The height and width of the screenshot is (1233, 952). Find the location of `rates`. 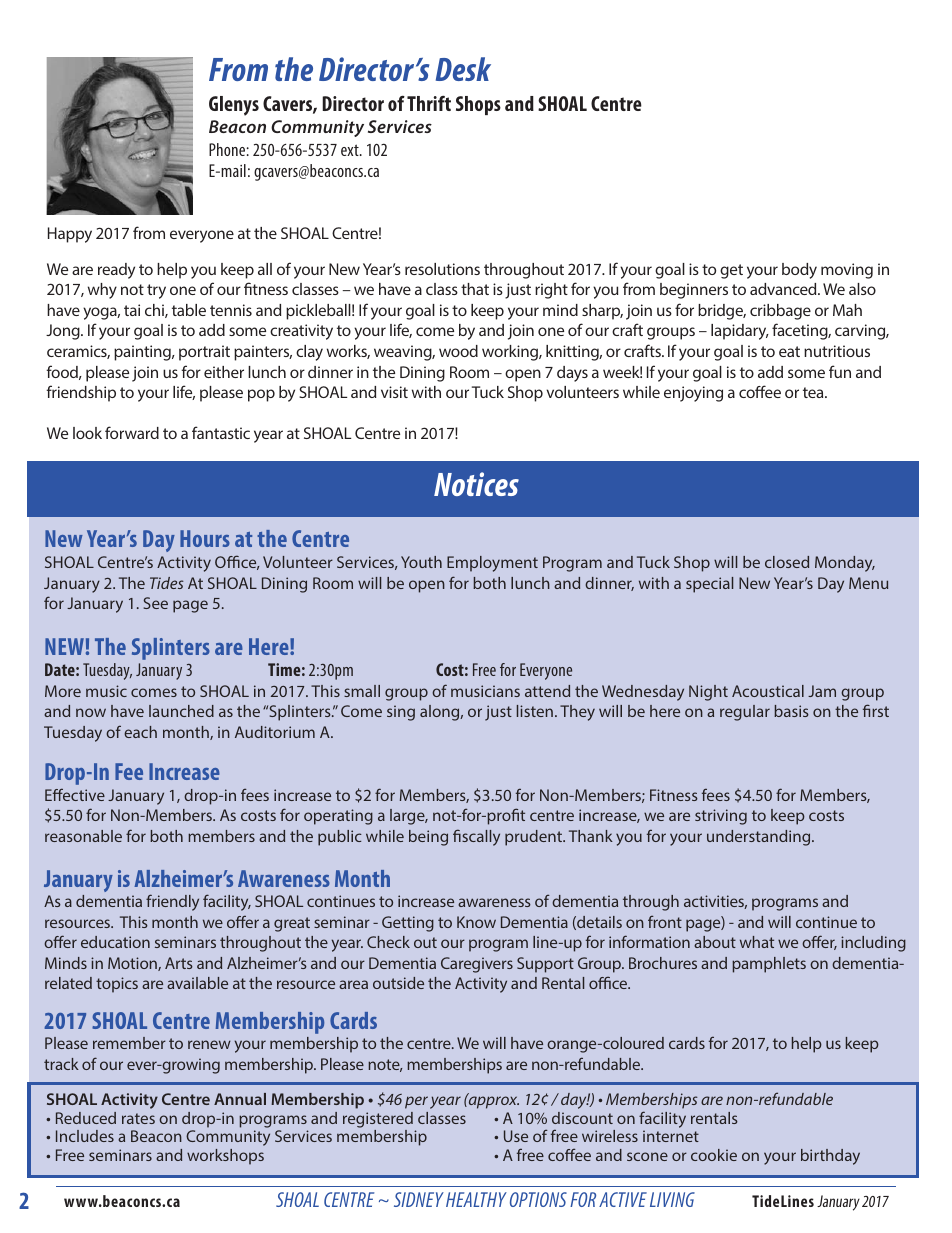

rates is located at coordinates (138, 1118).
